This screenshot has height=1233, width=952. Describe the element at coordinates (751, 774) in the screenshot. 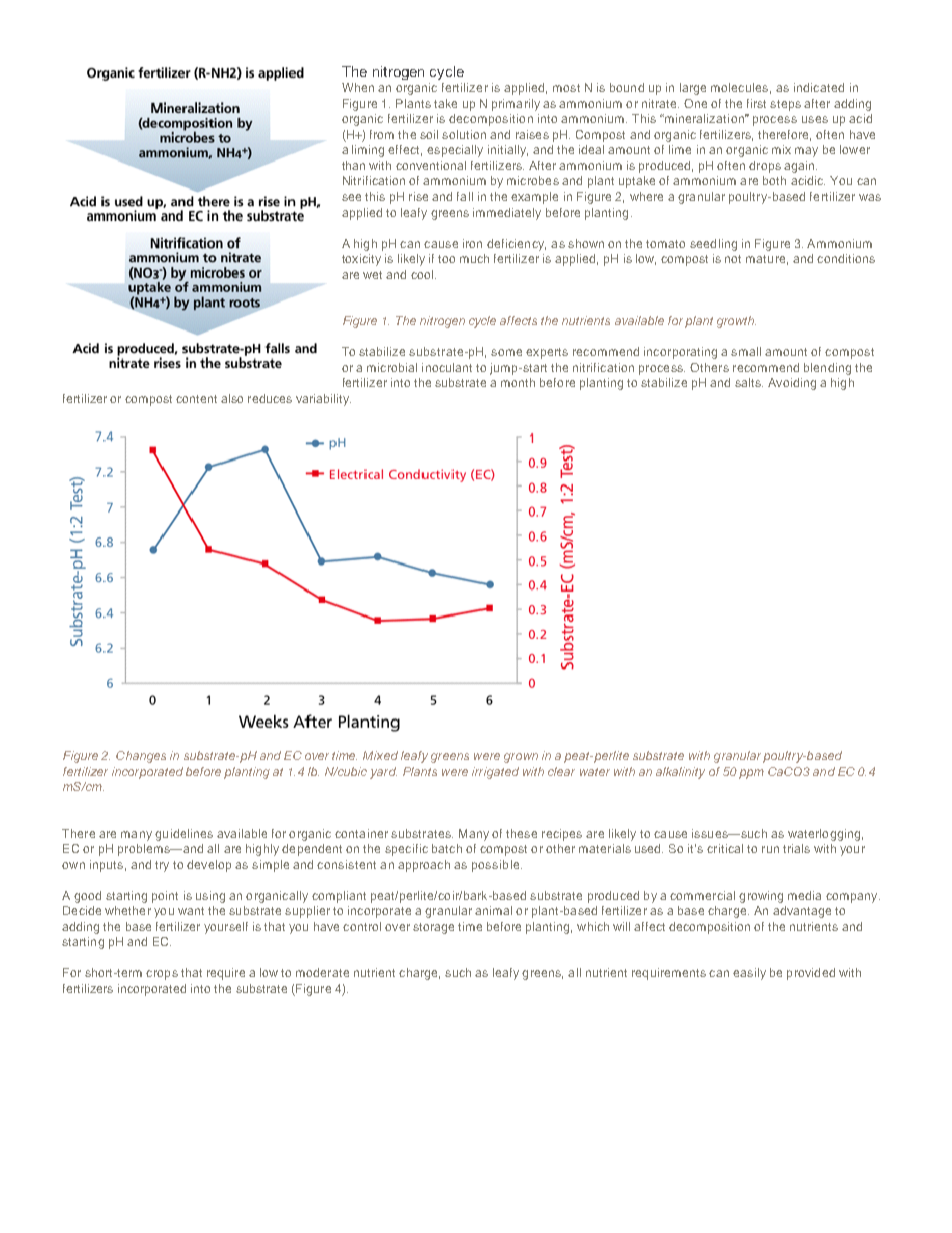

I see `ppm` at that location.
